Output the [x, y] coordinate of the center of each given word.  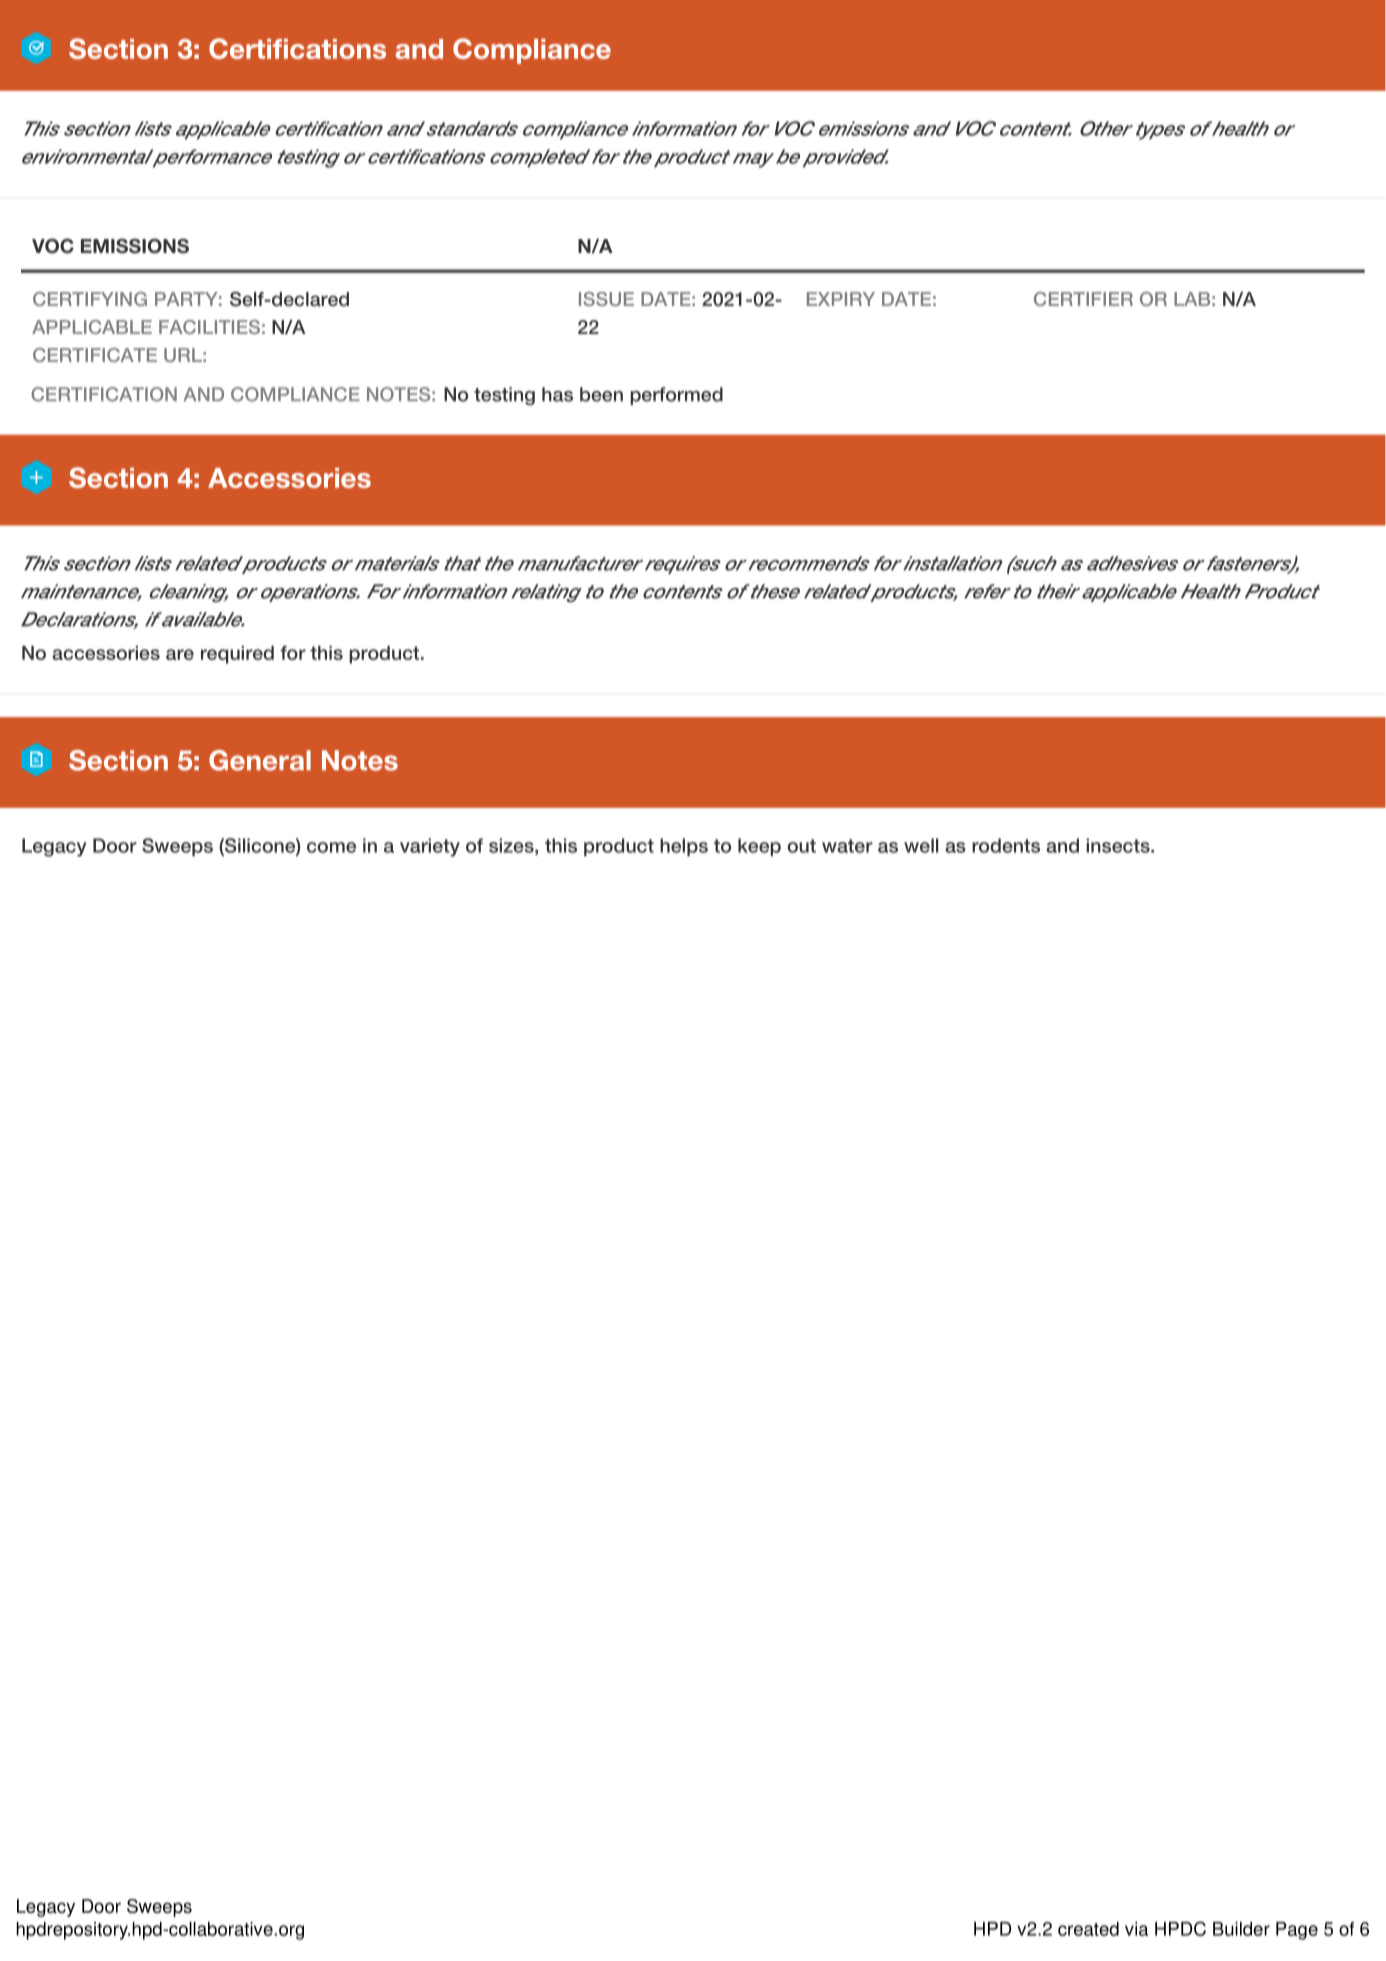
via [1136, 1929]
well [921, 845]
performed [676, 396]
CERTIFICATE [95, 355]
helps [684, 847]
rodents [1006, 845]
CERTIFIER [1083, 299]
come [331, 847]
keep [759, 847]
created [1088, 1929]
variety [430, 847]
